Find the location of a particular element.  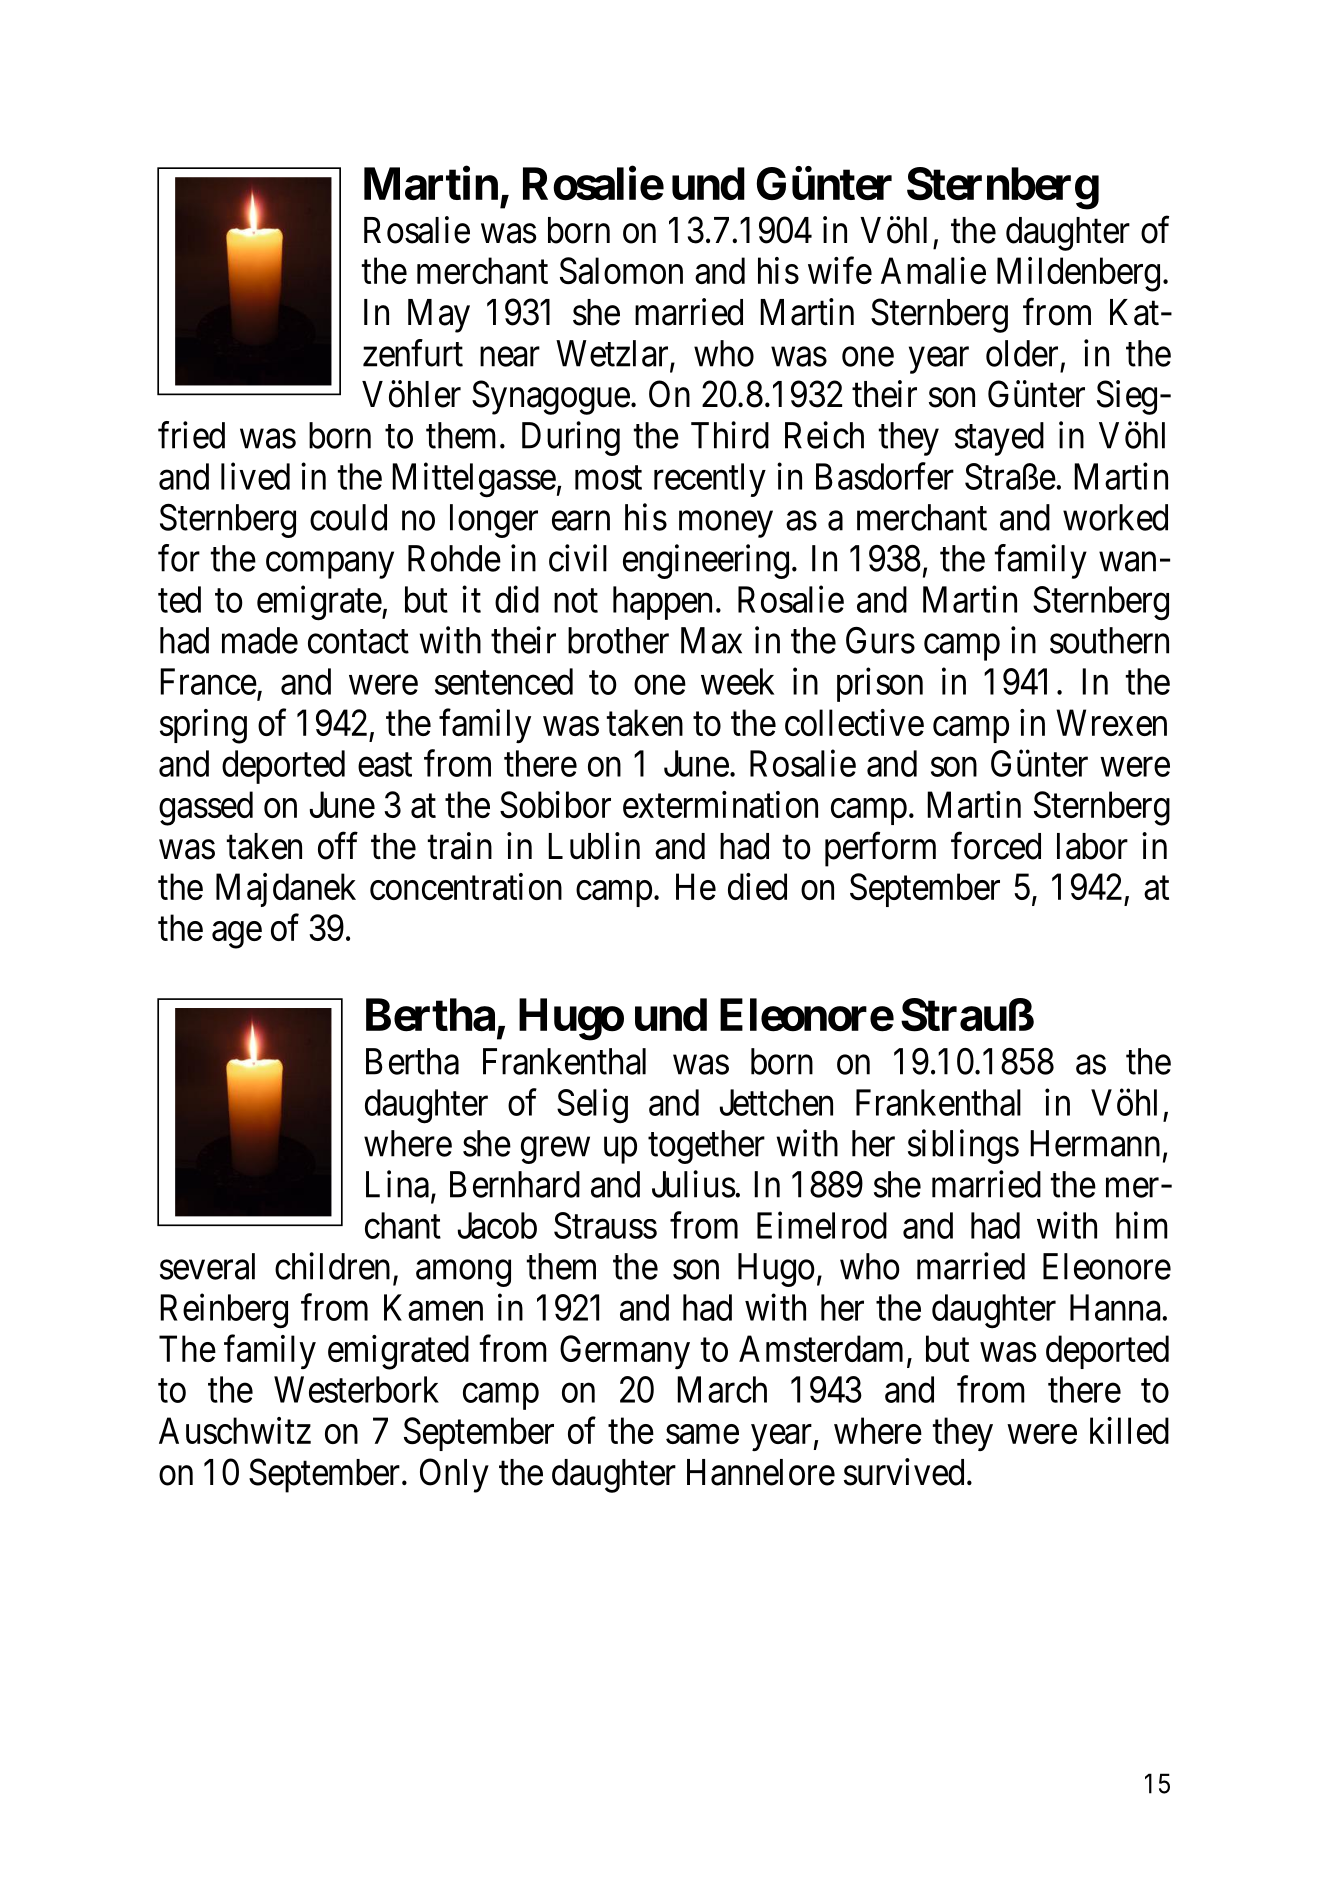

Salomon is located at coordinates (621, 270).
